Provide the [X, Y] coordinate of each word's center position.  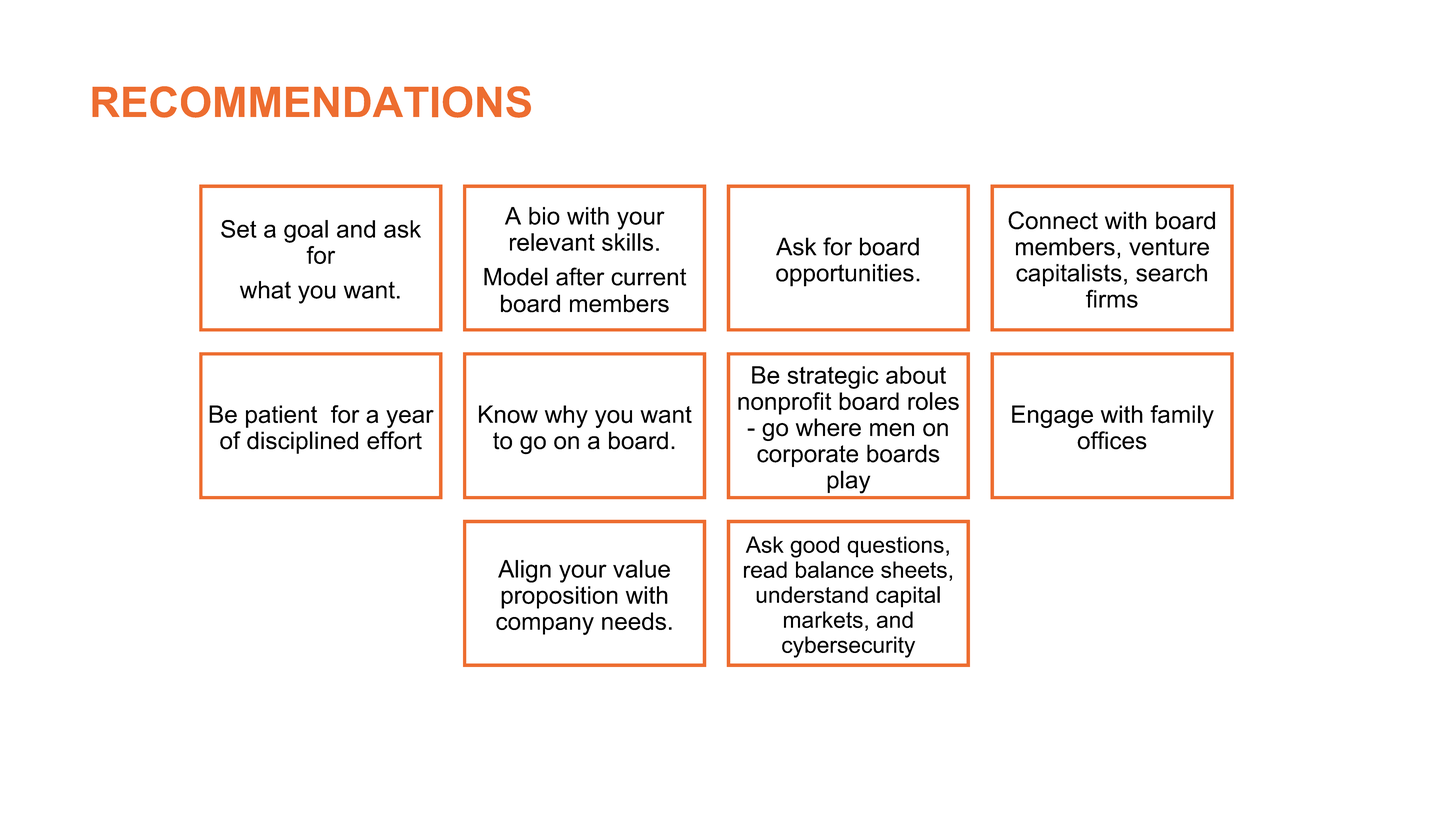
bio [544, 216]
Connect [1053, 220]
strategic [833, 377]
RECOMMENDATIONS [311, 102]
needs [634, 621]
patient [281, 416]
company [545, 626]
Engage [1052, 416]
